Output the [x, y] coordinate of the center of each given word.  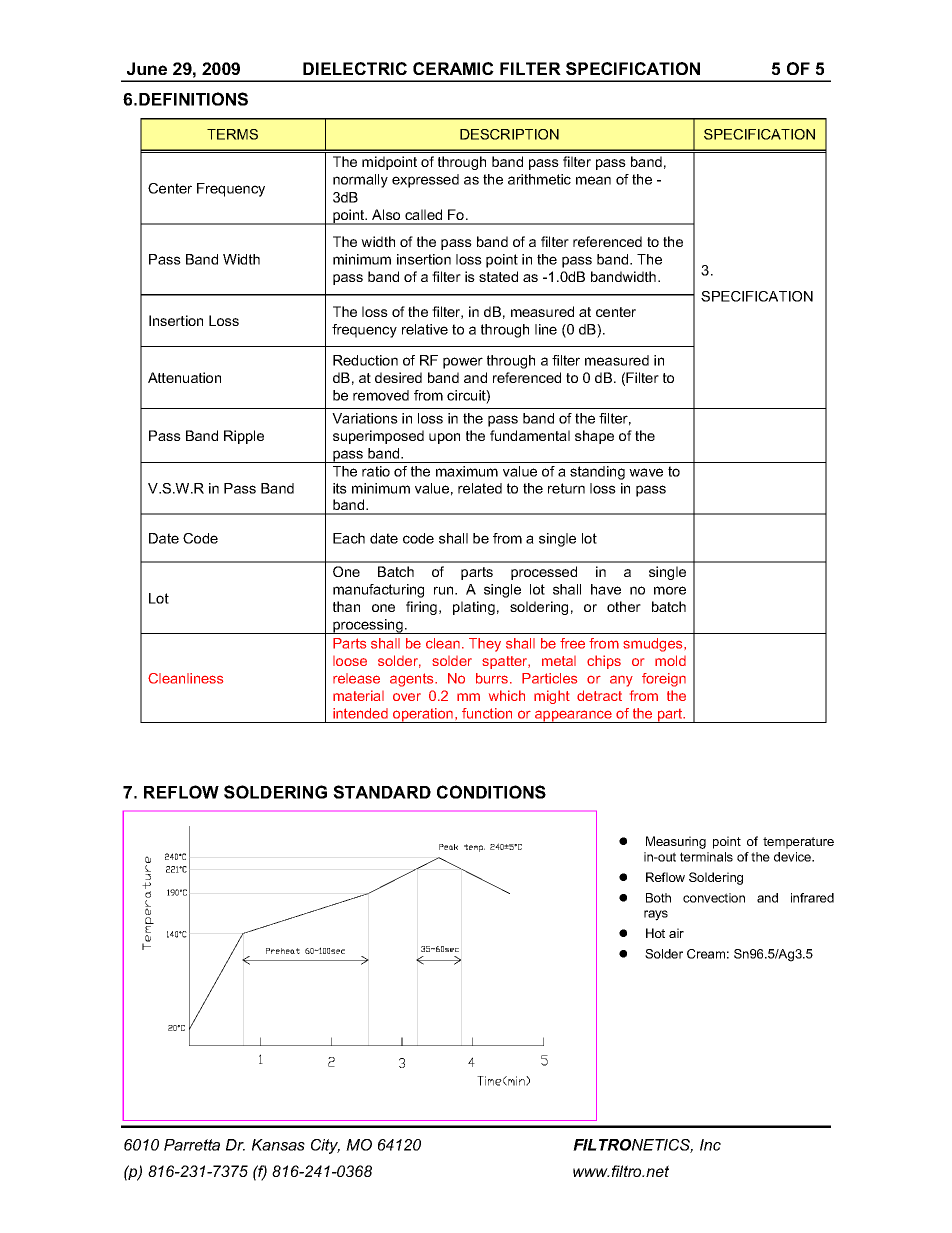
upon [444, 438]
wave [646, 472]
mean [593, 180]
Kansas [278, 1145]
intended [360, 713]
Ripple [244, 437]
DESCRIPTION [509, 134]
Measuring [676, 842]
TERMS [232, 134]
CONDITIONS [491, 792]
